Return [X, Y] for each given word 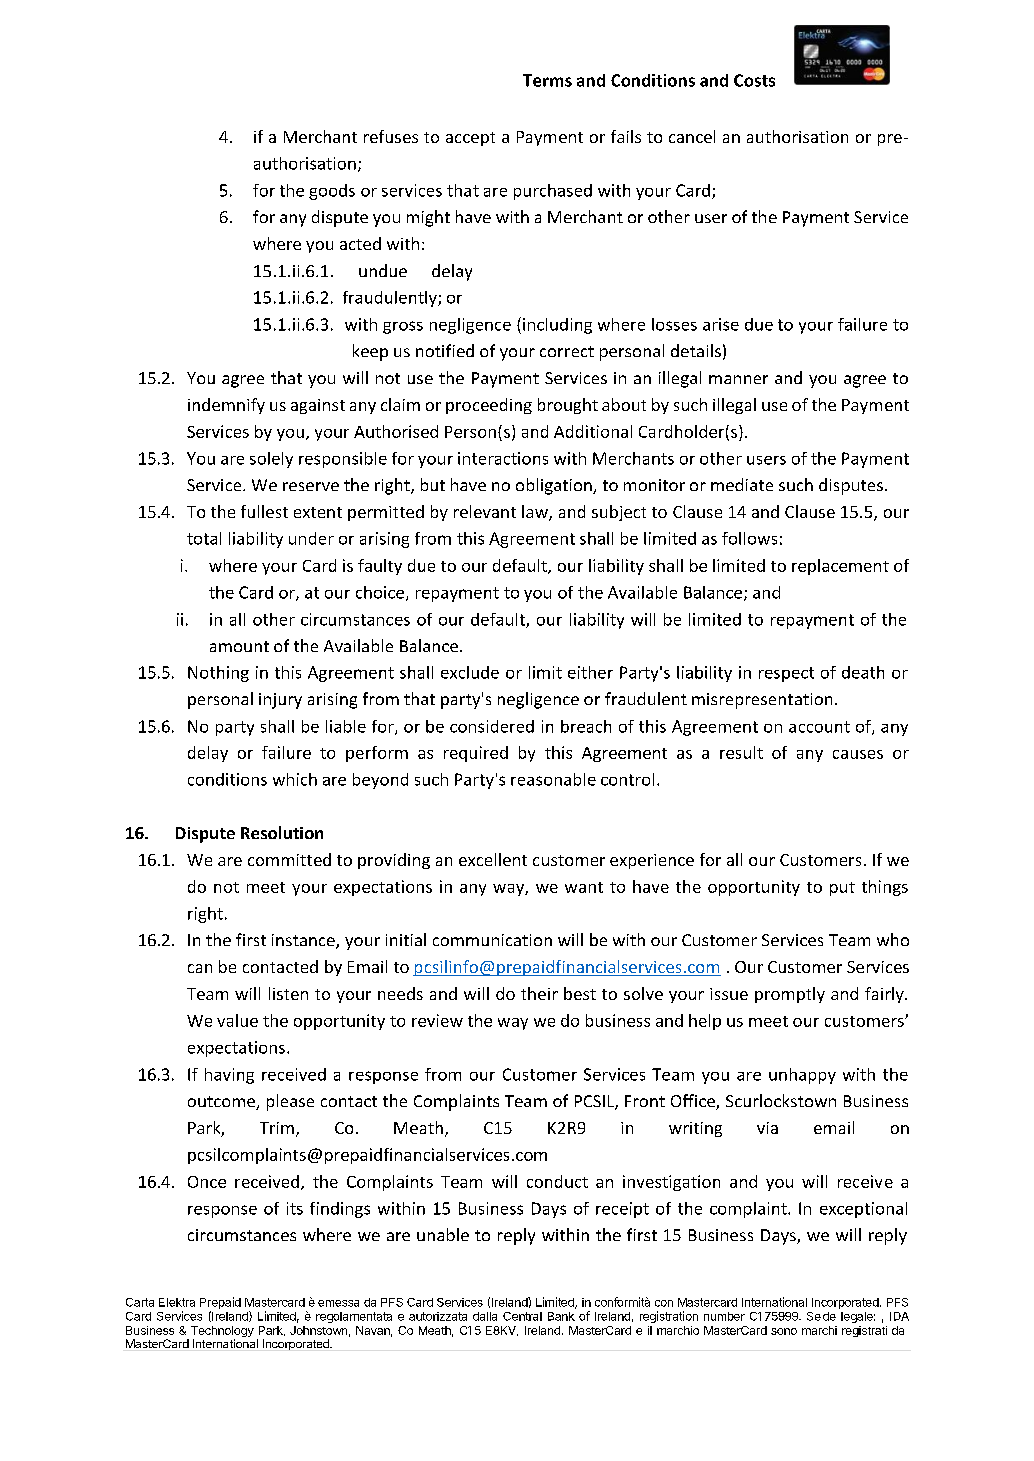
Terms [547, 80]
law [536, 513]
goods [332, 192]
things [885, 888]
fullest [264, 511]
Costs [754, 80]
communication [492, 940]
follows [749, 538]
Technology [221, 1333]
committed [289, 859]
